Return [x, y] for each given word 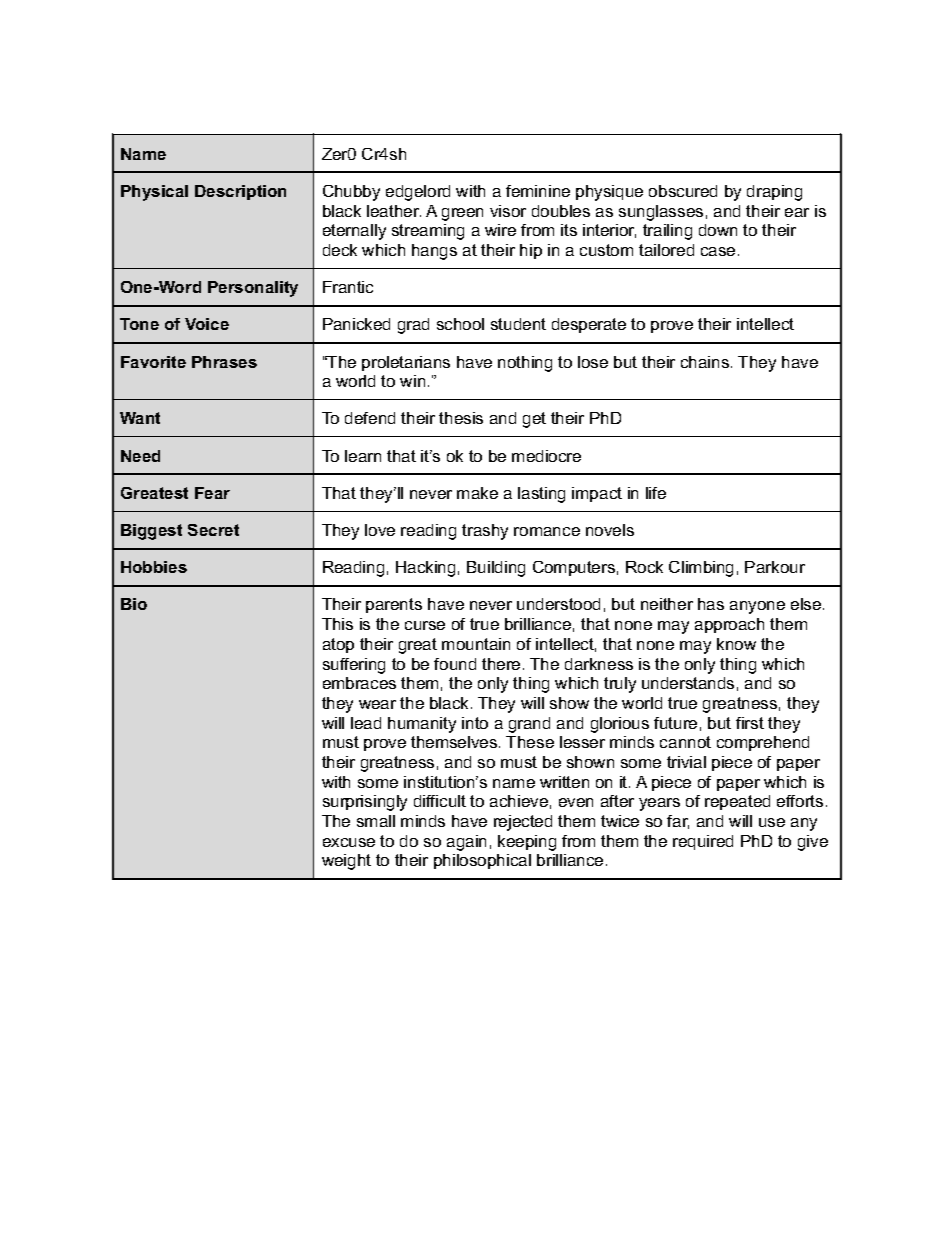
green [462, 214]
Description [240, 192]
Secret [213, 530]
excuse [349, 842]
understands [688, 683]
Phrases [224, 362]
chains [706, 362]
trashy [485, 532]
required [703, 842]
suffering [354, 666]
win [412, 381]
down [718, 230]
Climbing [701, 569]
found [455, 664]
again [466, 843]
